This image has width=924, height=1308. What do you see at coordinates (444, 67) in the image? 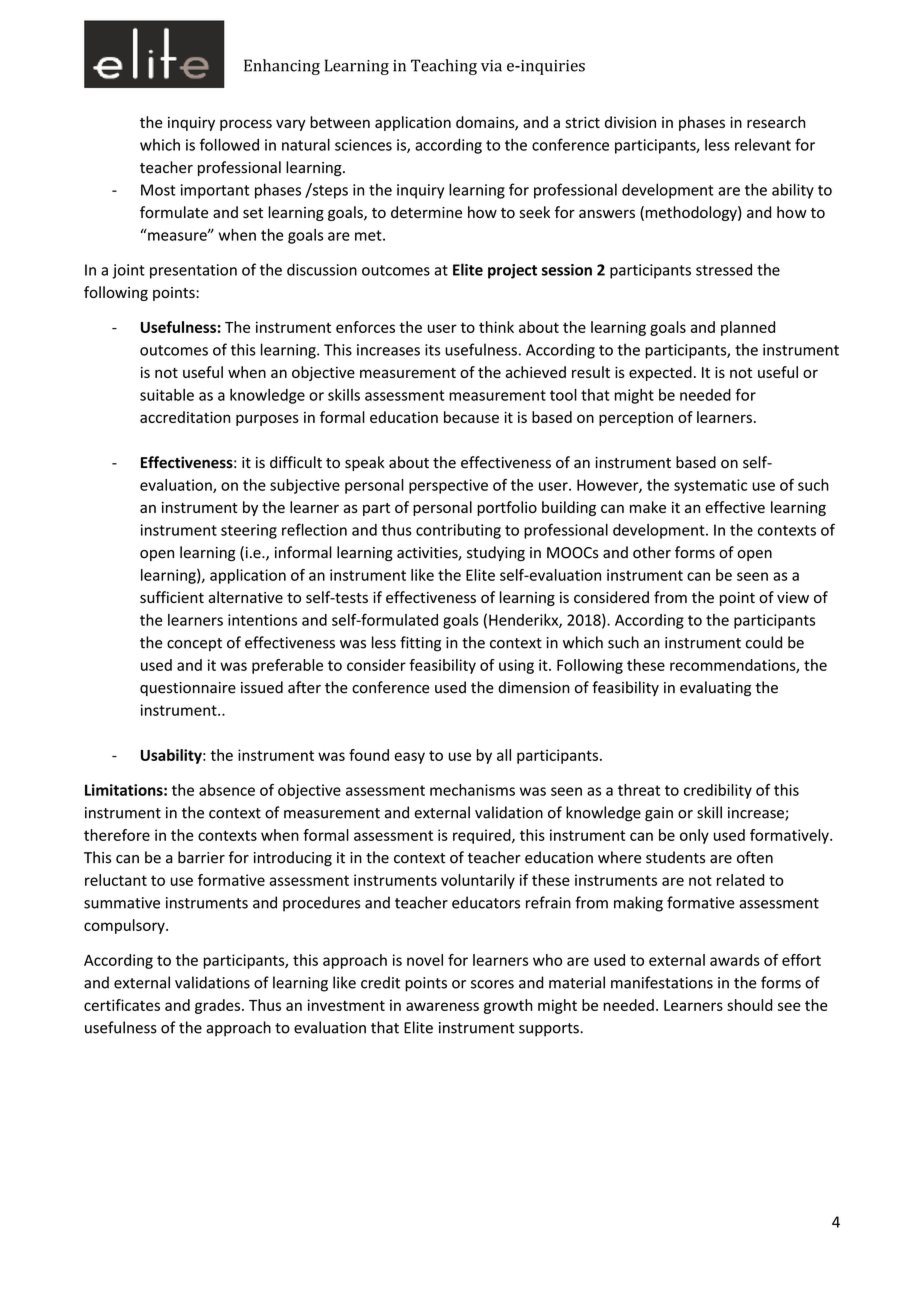
I see `Teaching` at bounding box center [444, 67].
